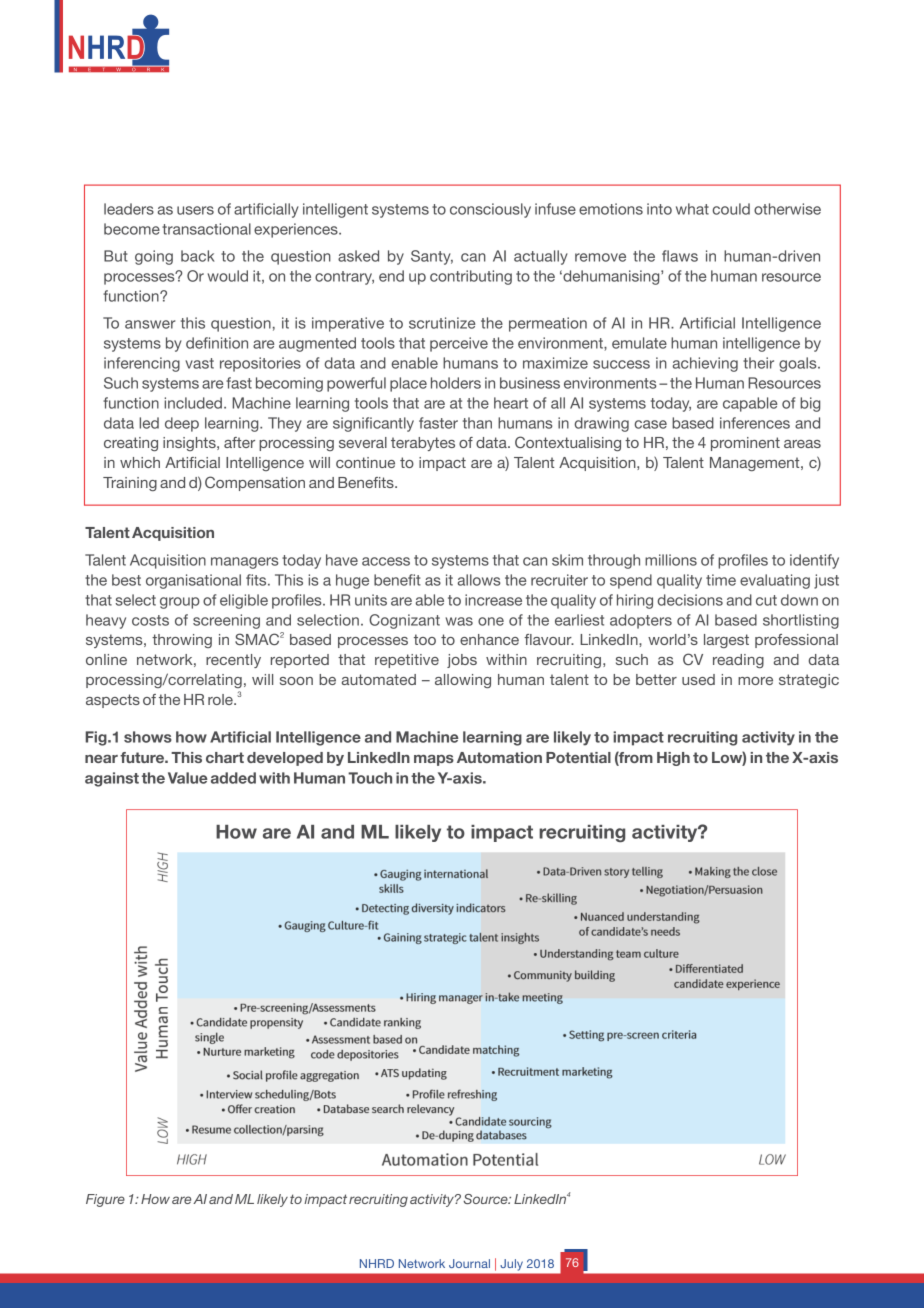 This screenshot has width=924, height=1308. I want to click on allows, so click(478, 580).
